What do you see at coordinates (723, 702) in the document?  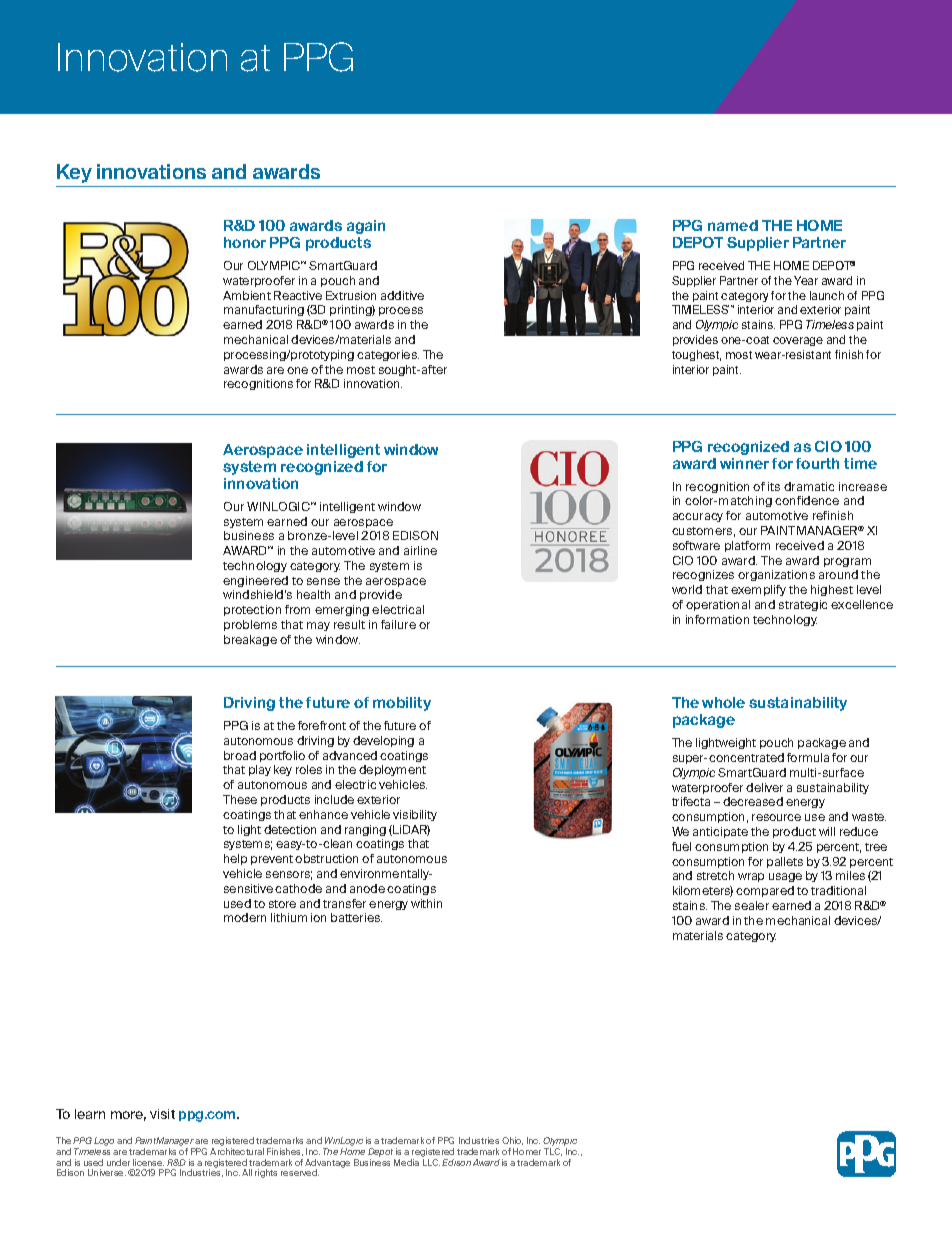 I see `whole` at bounding box center [723, 702].
